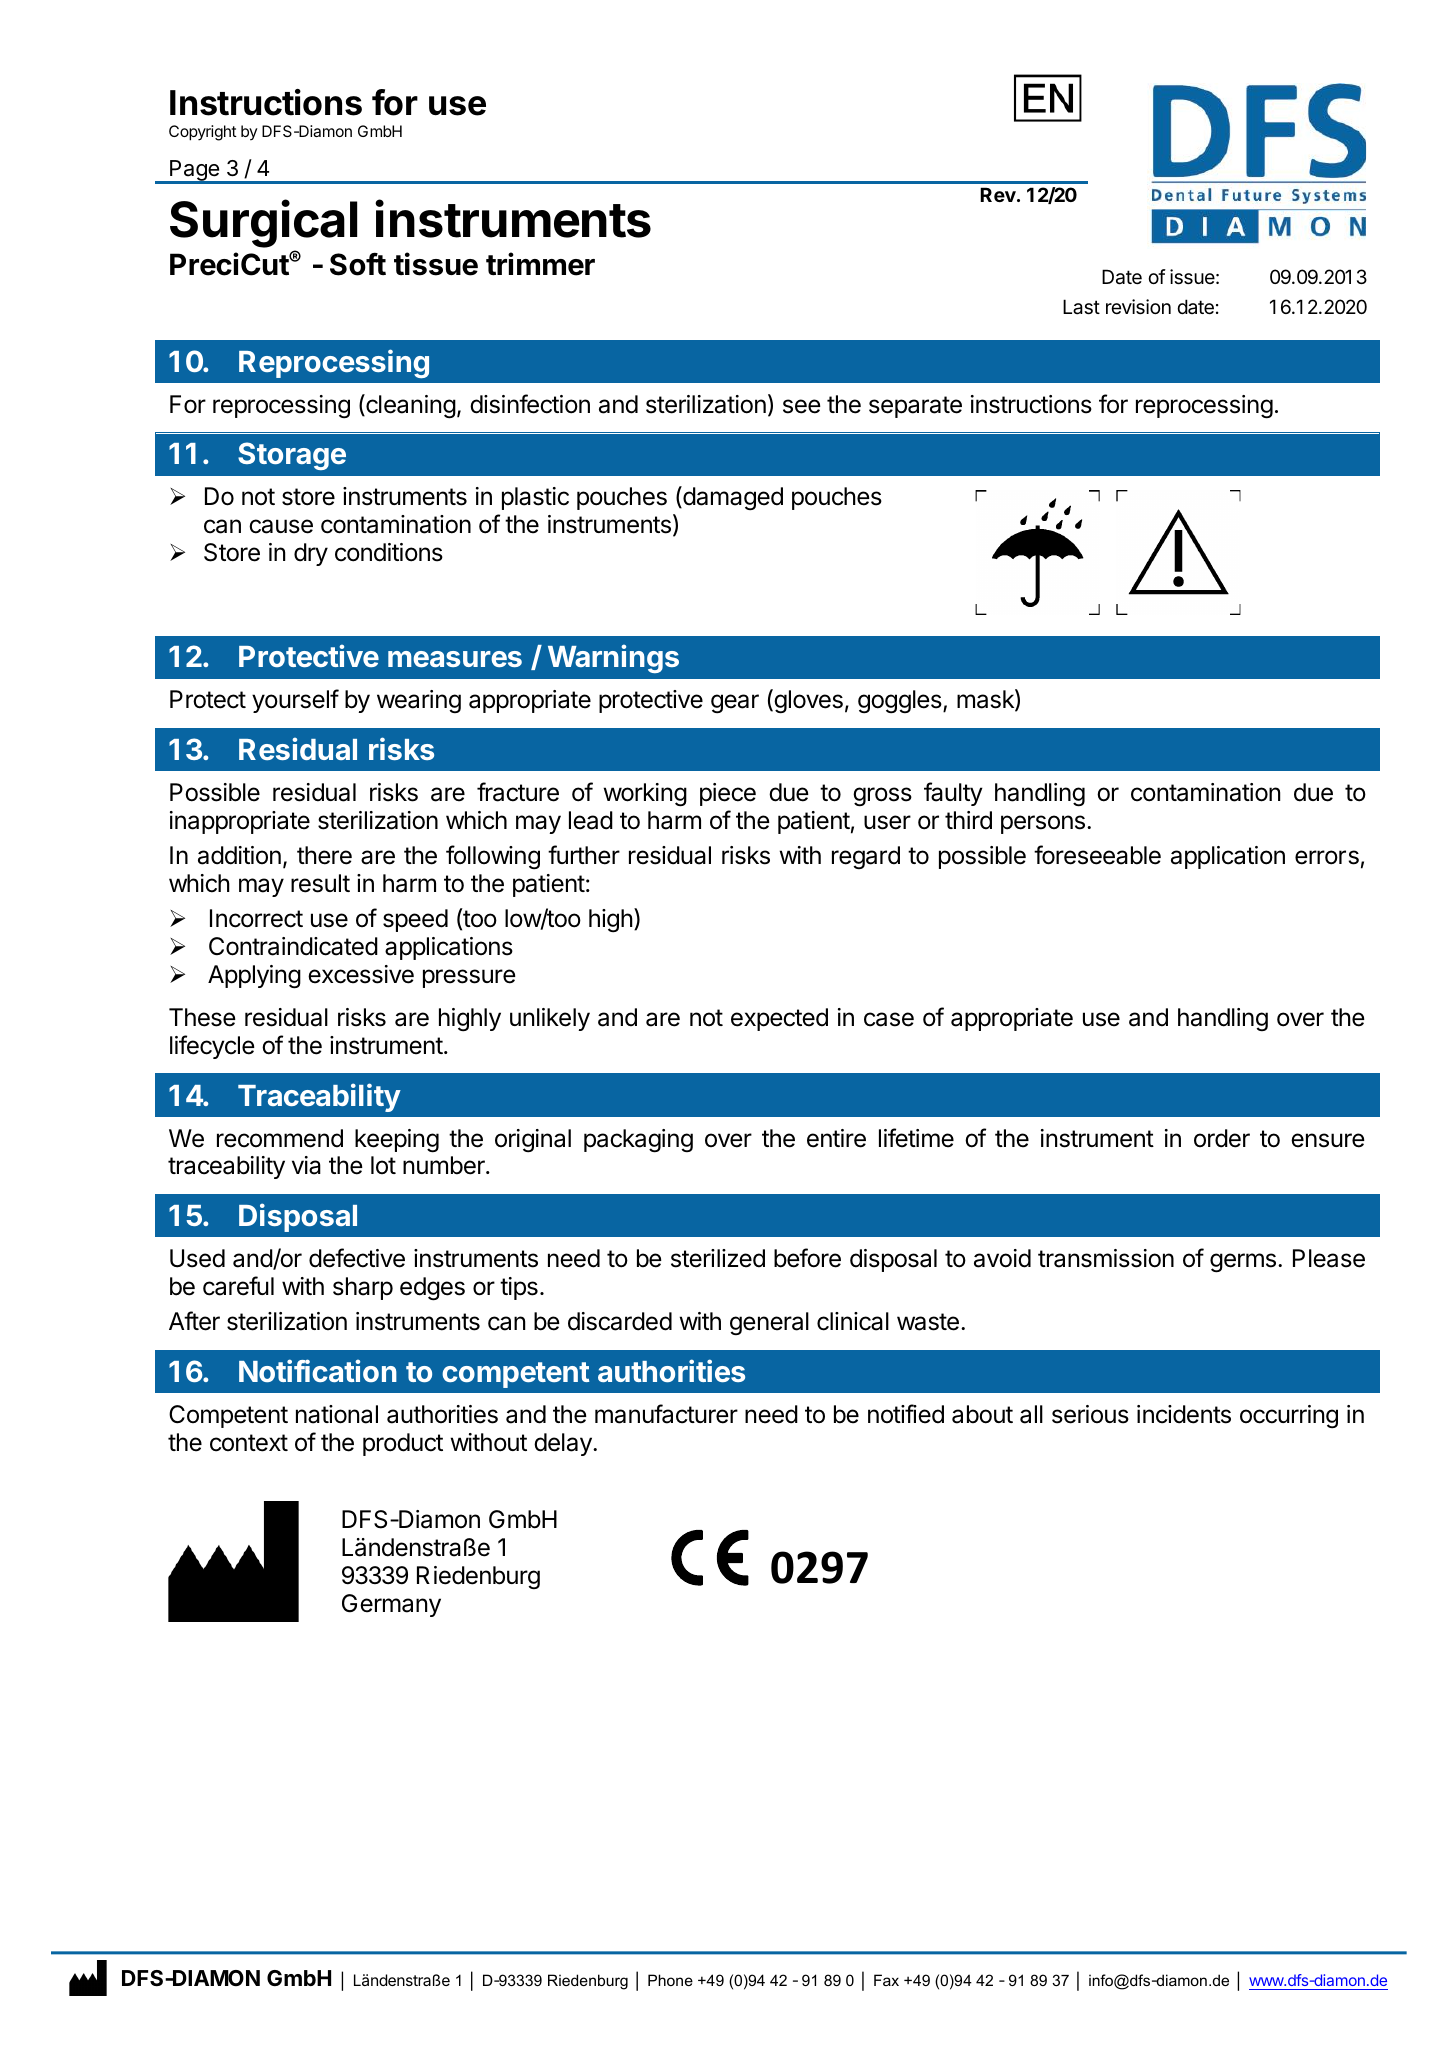 The height and width of the screenshot is (2048, 1448). Describe the element at coordinates (1222, 1138) in the screenshot. I see `order` at that location.
